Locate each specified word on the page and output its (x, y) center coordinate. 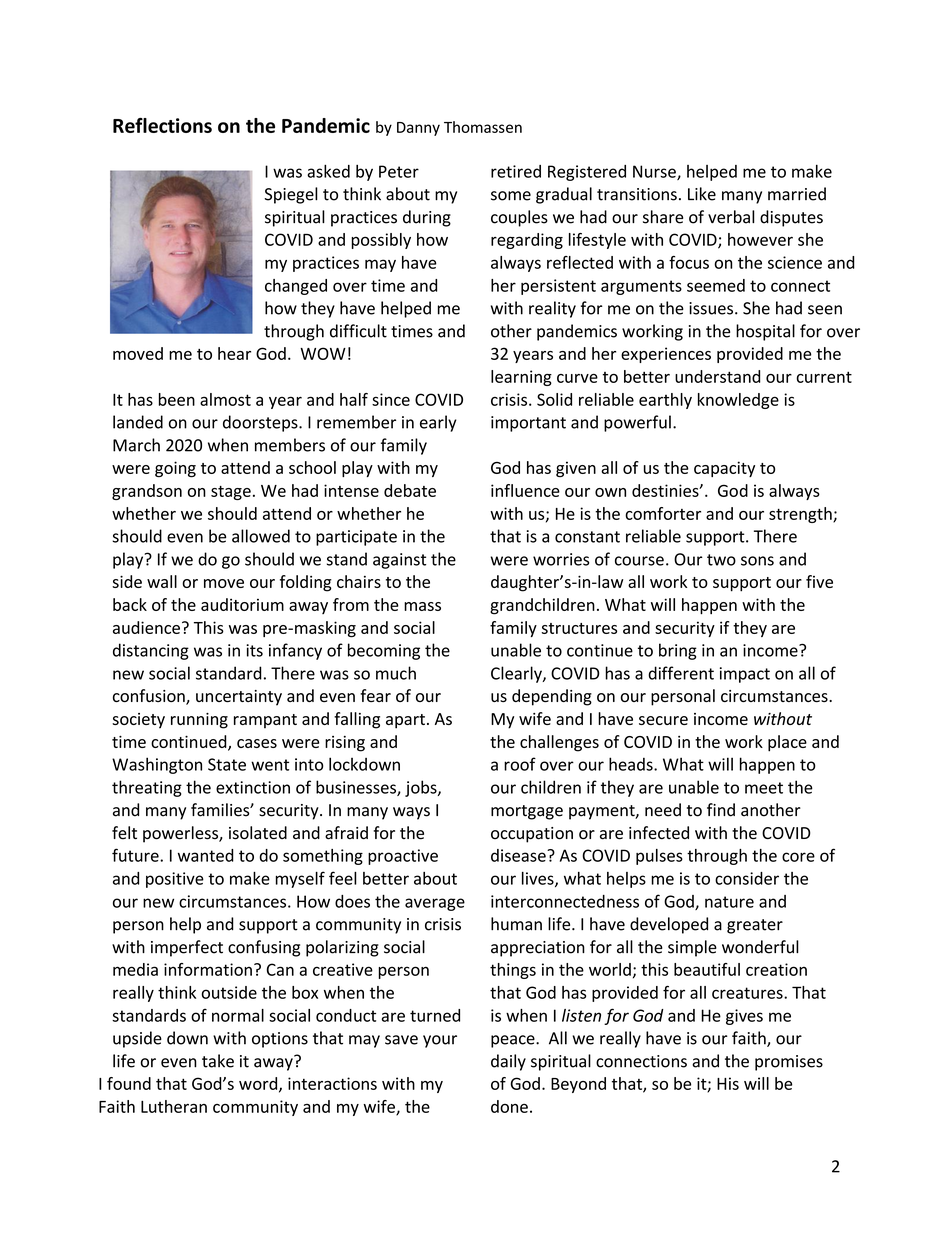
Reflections (162, 125)
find (721, 810)
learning (521, 378)
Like (702, 194)
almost (225, 399)
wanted (206, 855)
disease (519, 855)
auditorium (242, 604)
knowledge (738, 401)
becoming (384, 651)
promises (789, 1063)
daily (508, 1062)
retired (516, 171)
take (218, 1061)
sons (757, 561)
